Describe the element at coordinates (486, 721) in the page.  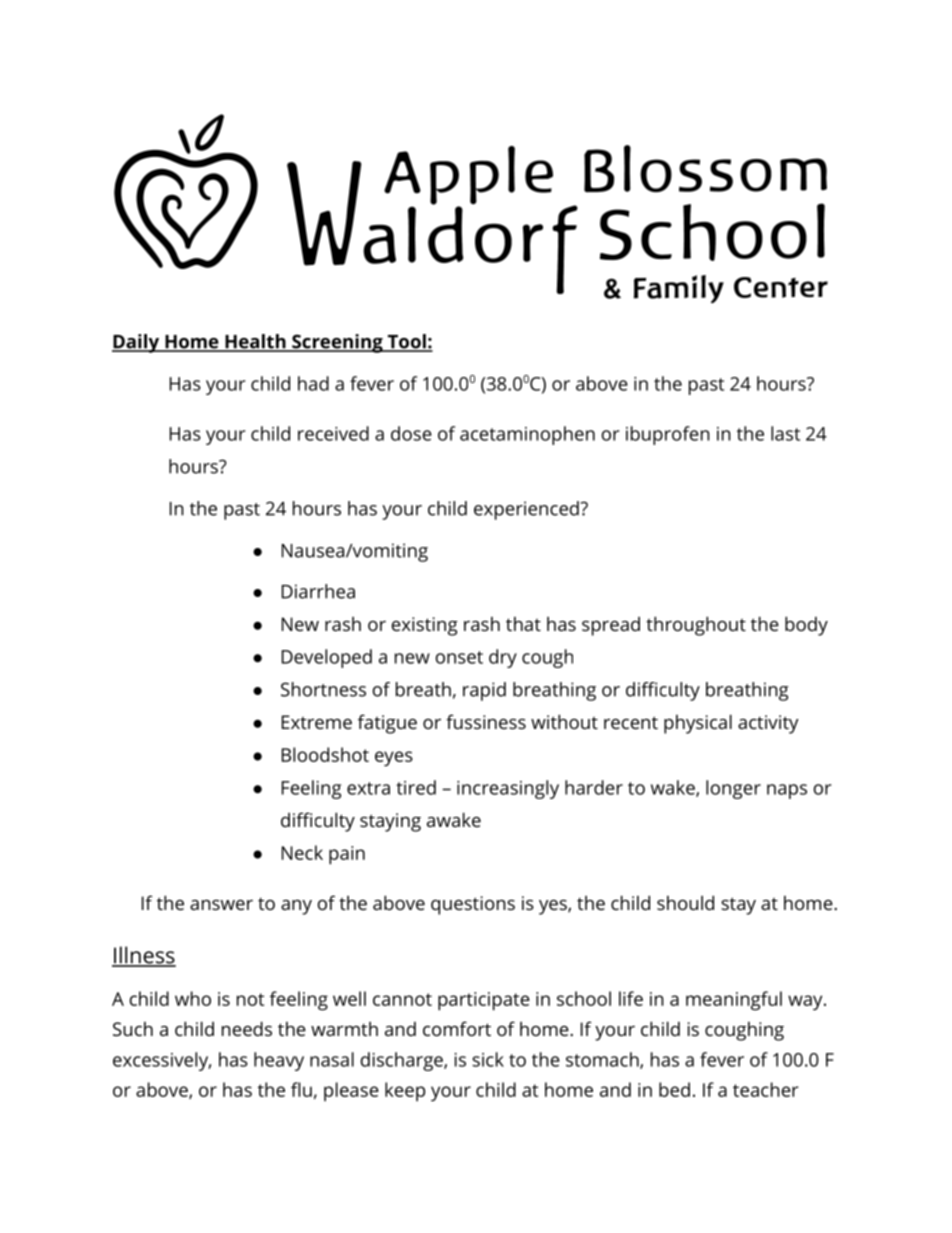
I see `fussiness` at that location.
